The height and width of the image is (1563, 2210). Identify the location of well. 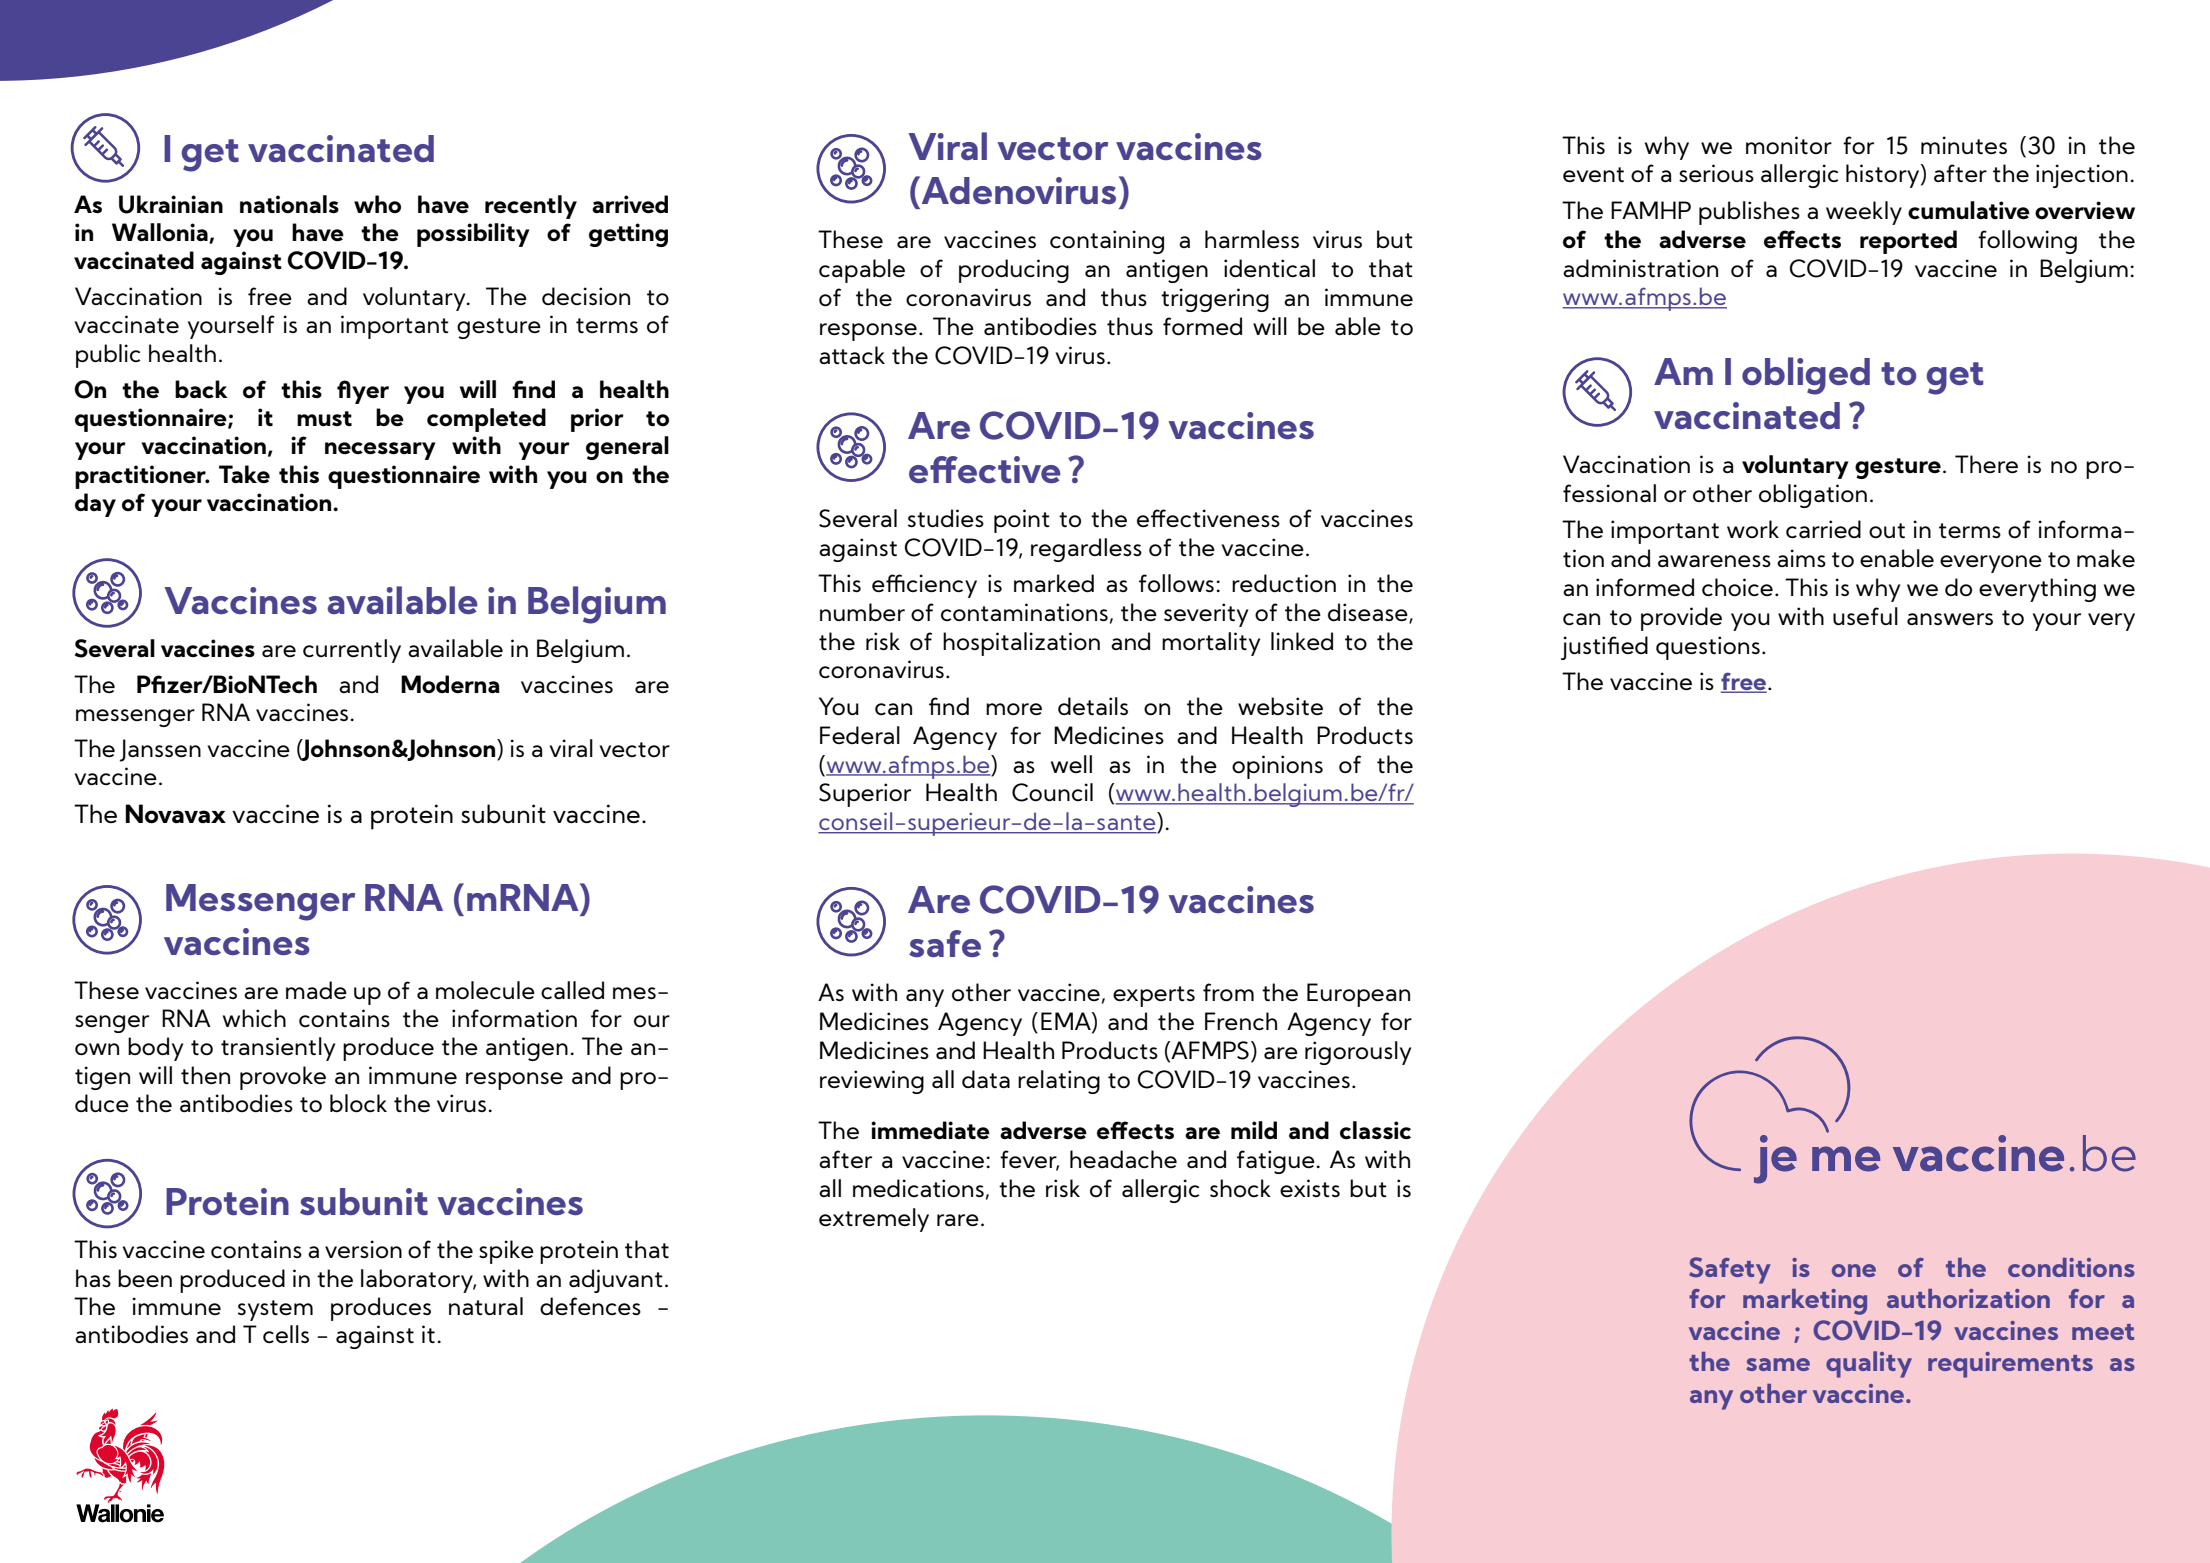
(1071, 764).
